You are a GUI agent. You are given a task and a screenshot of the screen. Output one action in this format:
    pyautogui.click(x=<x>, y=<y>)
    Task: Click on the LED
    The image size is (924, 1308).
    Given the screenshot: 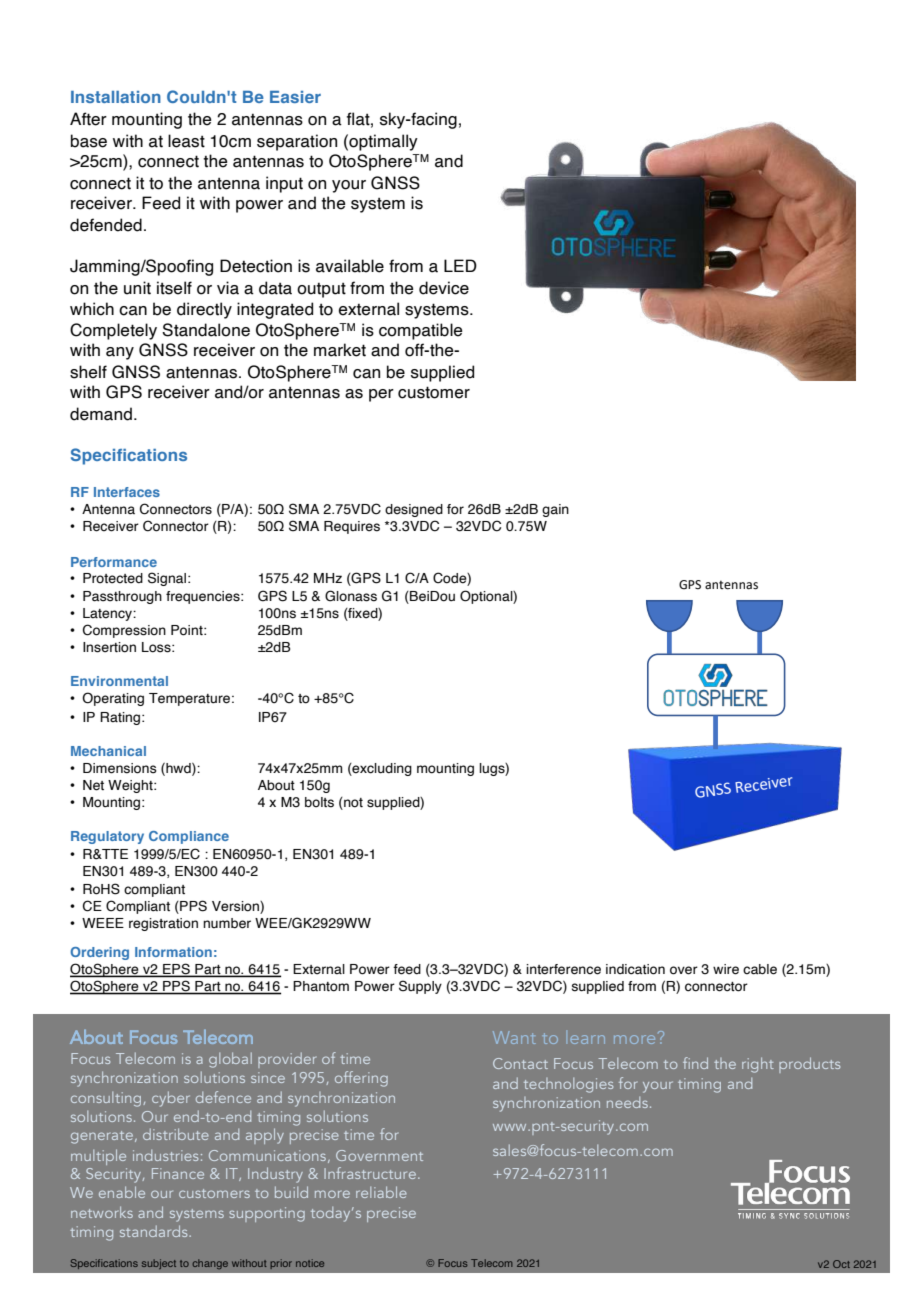 What is the action you would take?
    pyautogui.click(x=460, y=265)
